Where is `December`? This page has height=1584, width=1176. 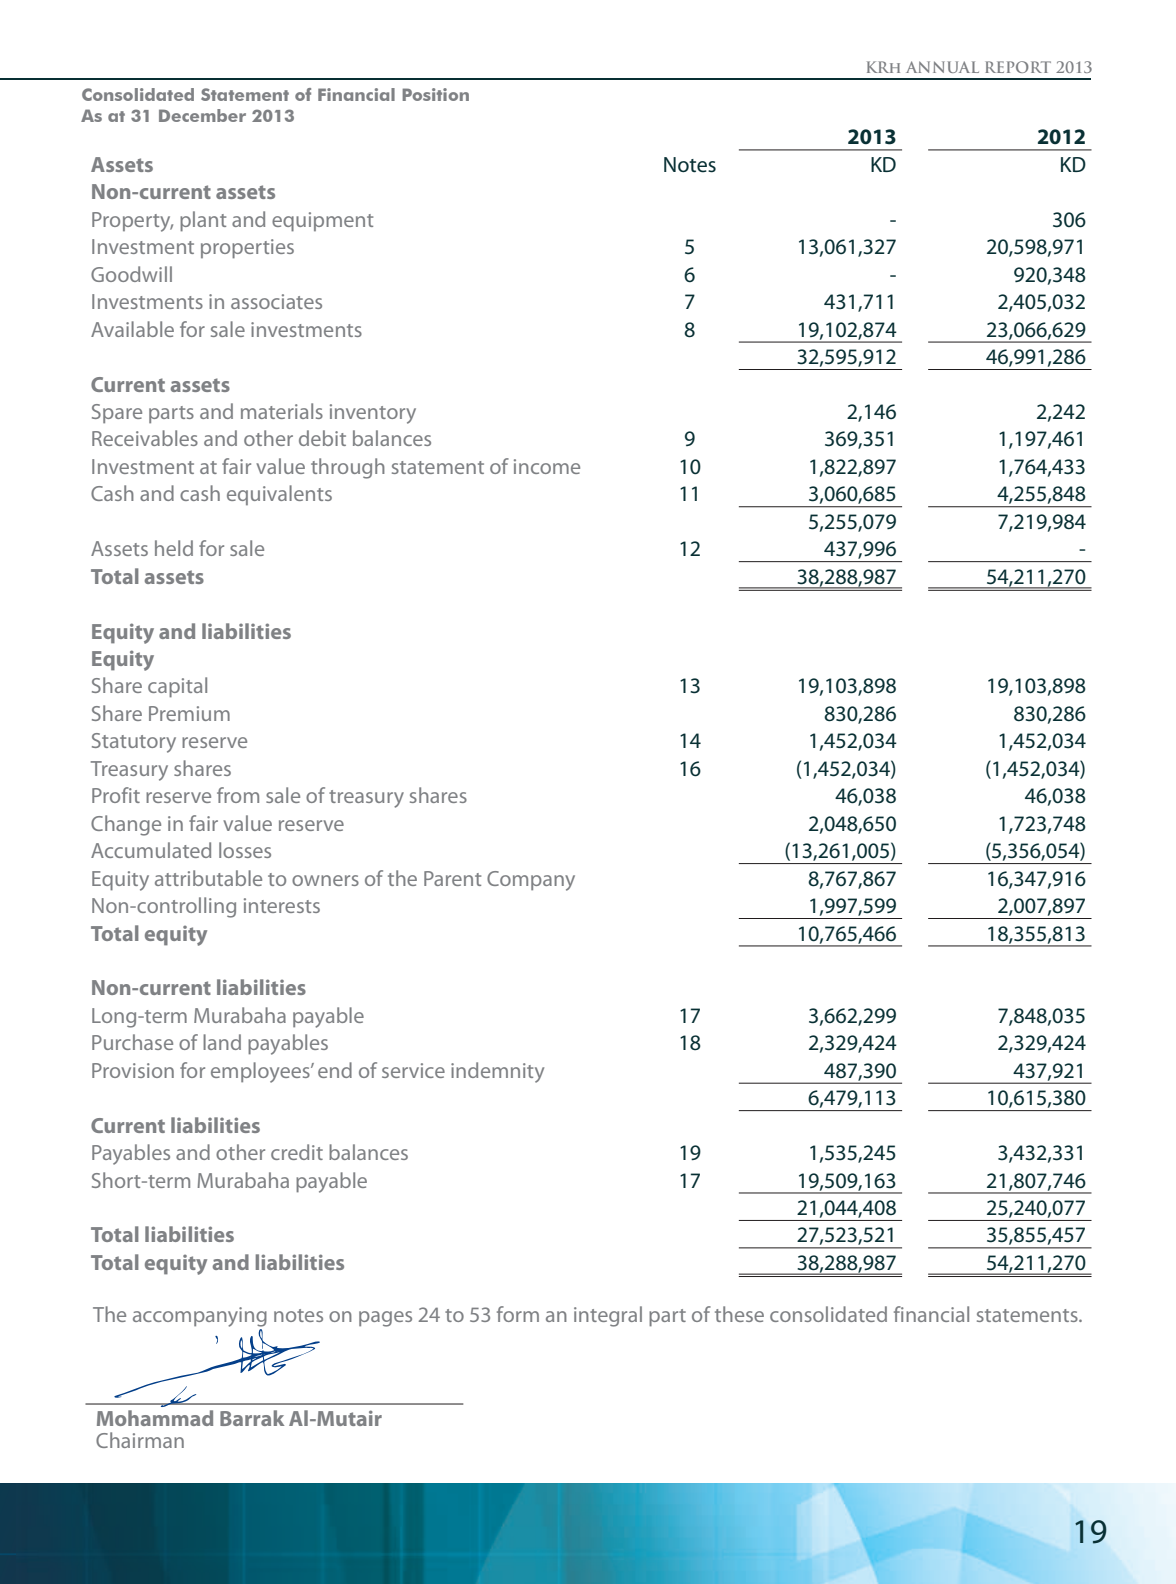 December is located at coordinates (202, 115).
